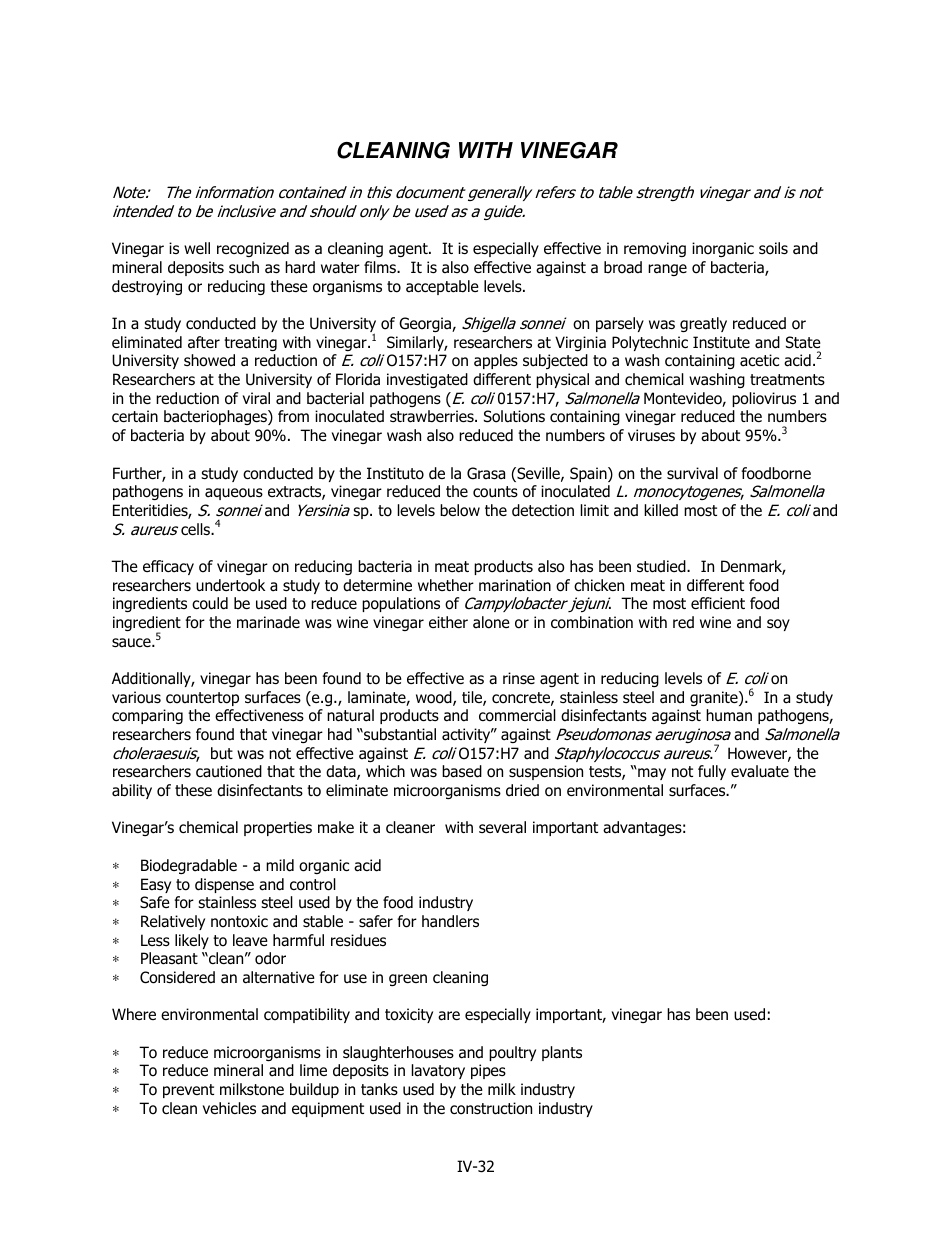  Describe the element at coordinates (381, 267) in the screenshot. I see `films` at that location.
